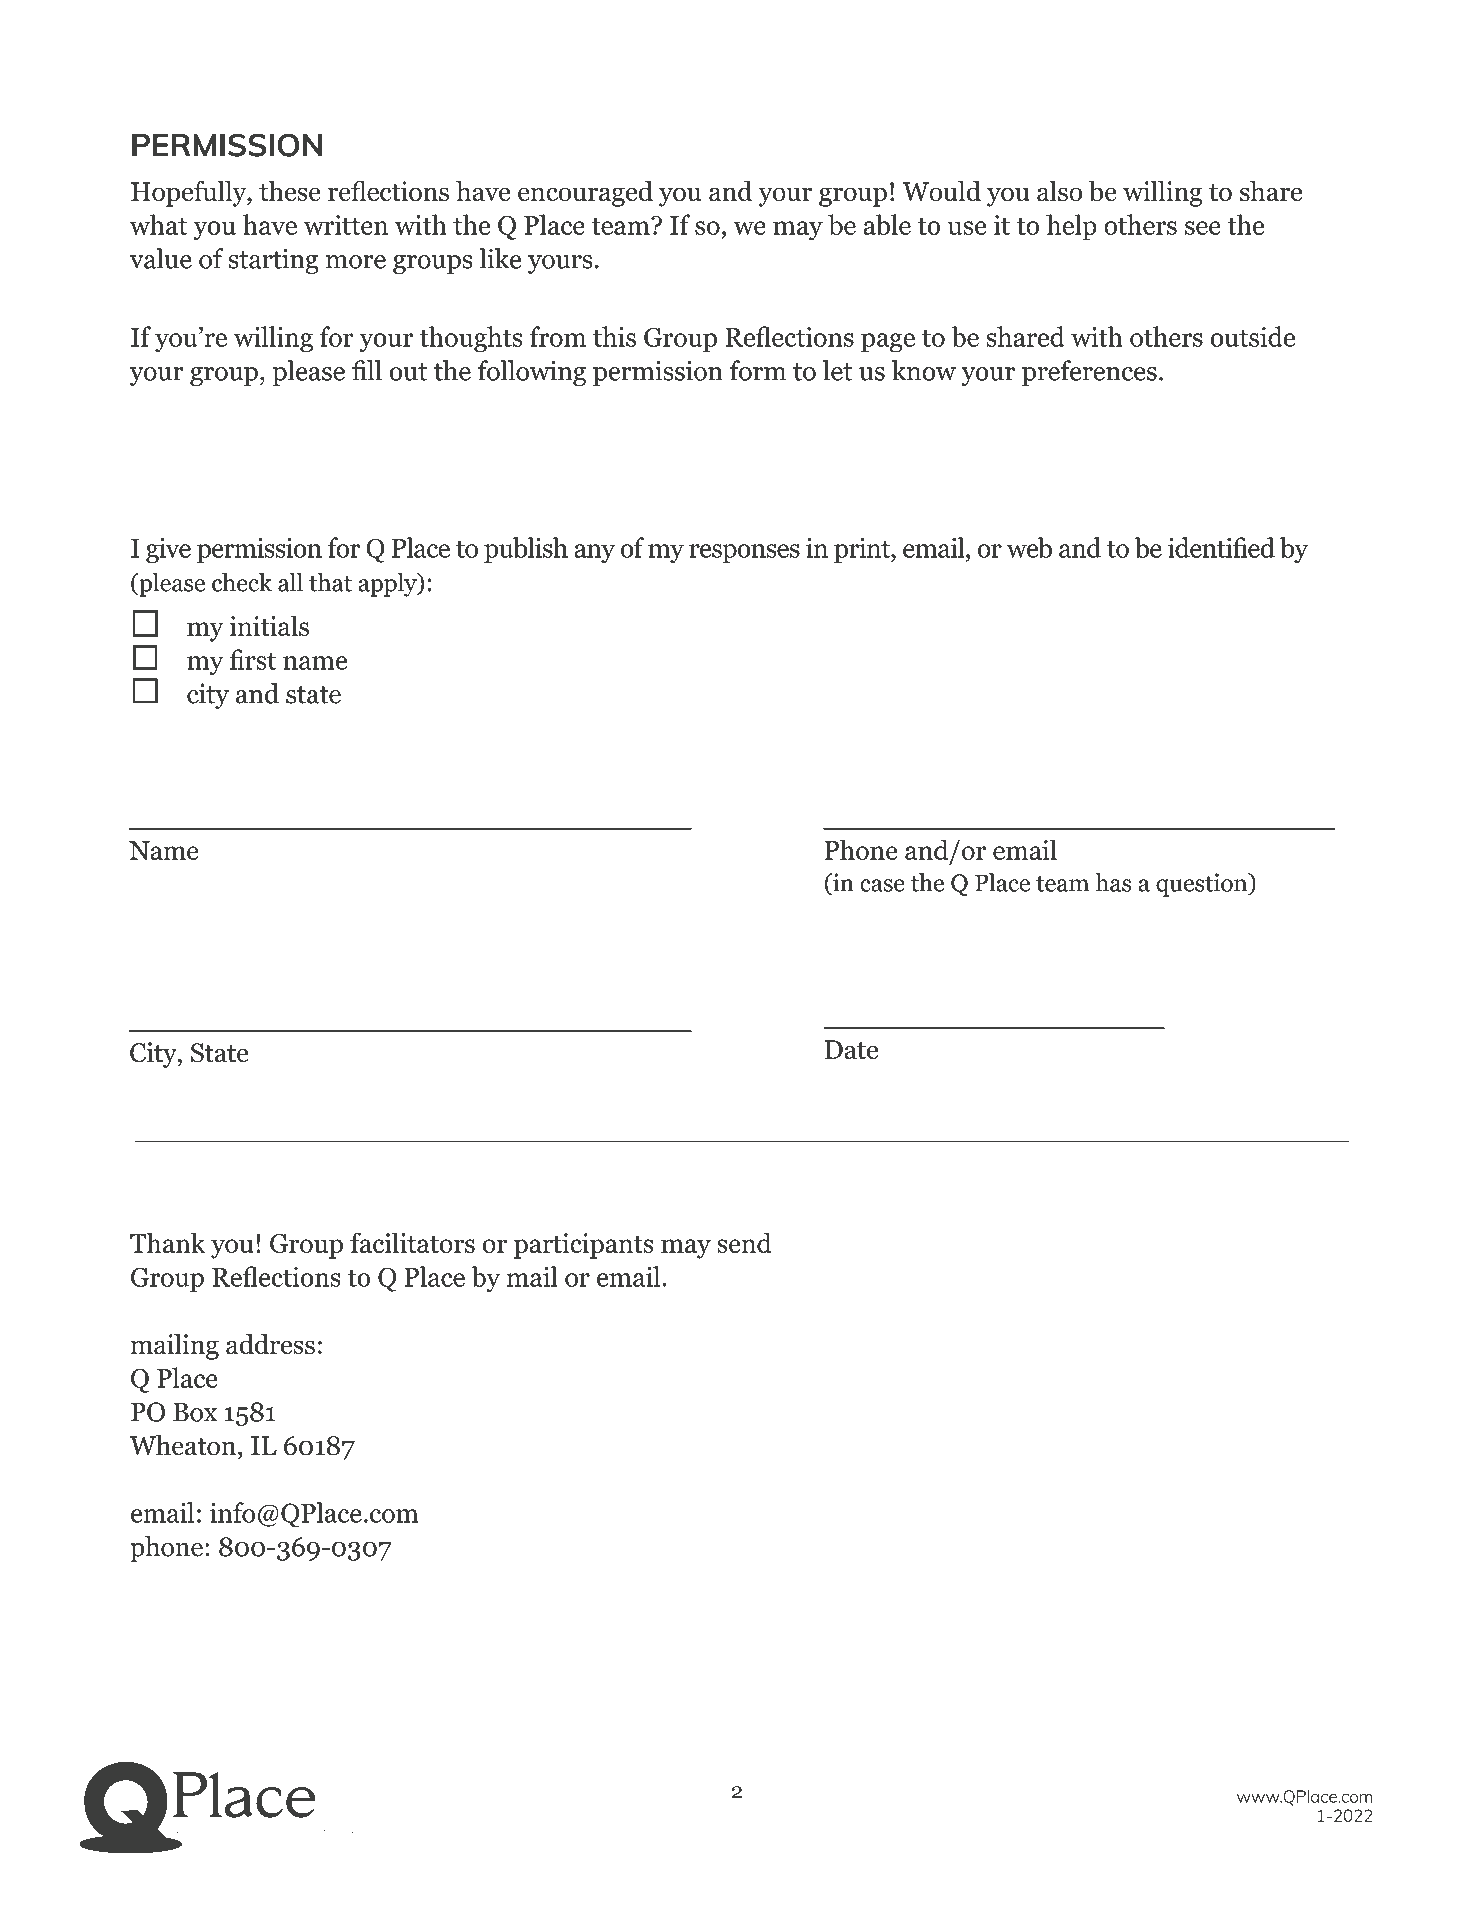 The width and height of the page is (1474, 1907). What do you see at coordinates (315, 663) in the page?
I see `name` at bounding box center [315, 663].
